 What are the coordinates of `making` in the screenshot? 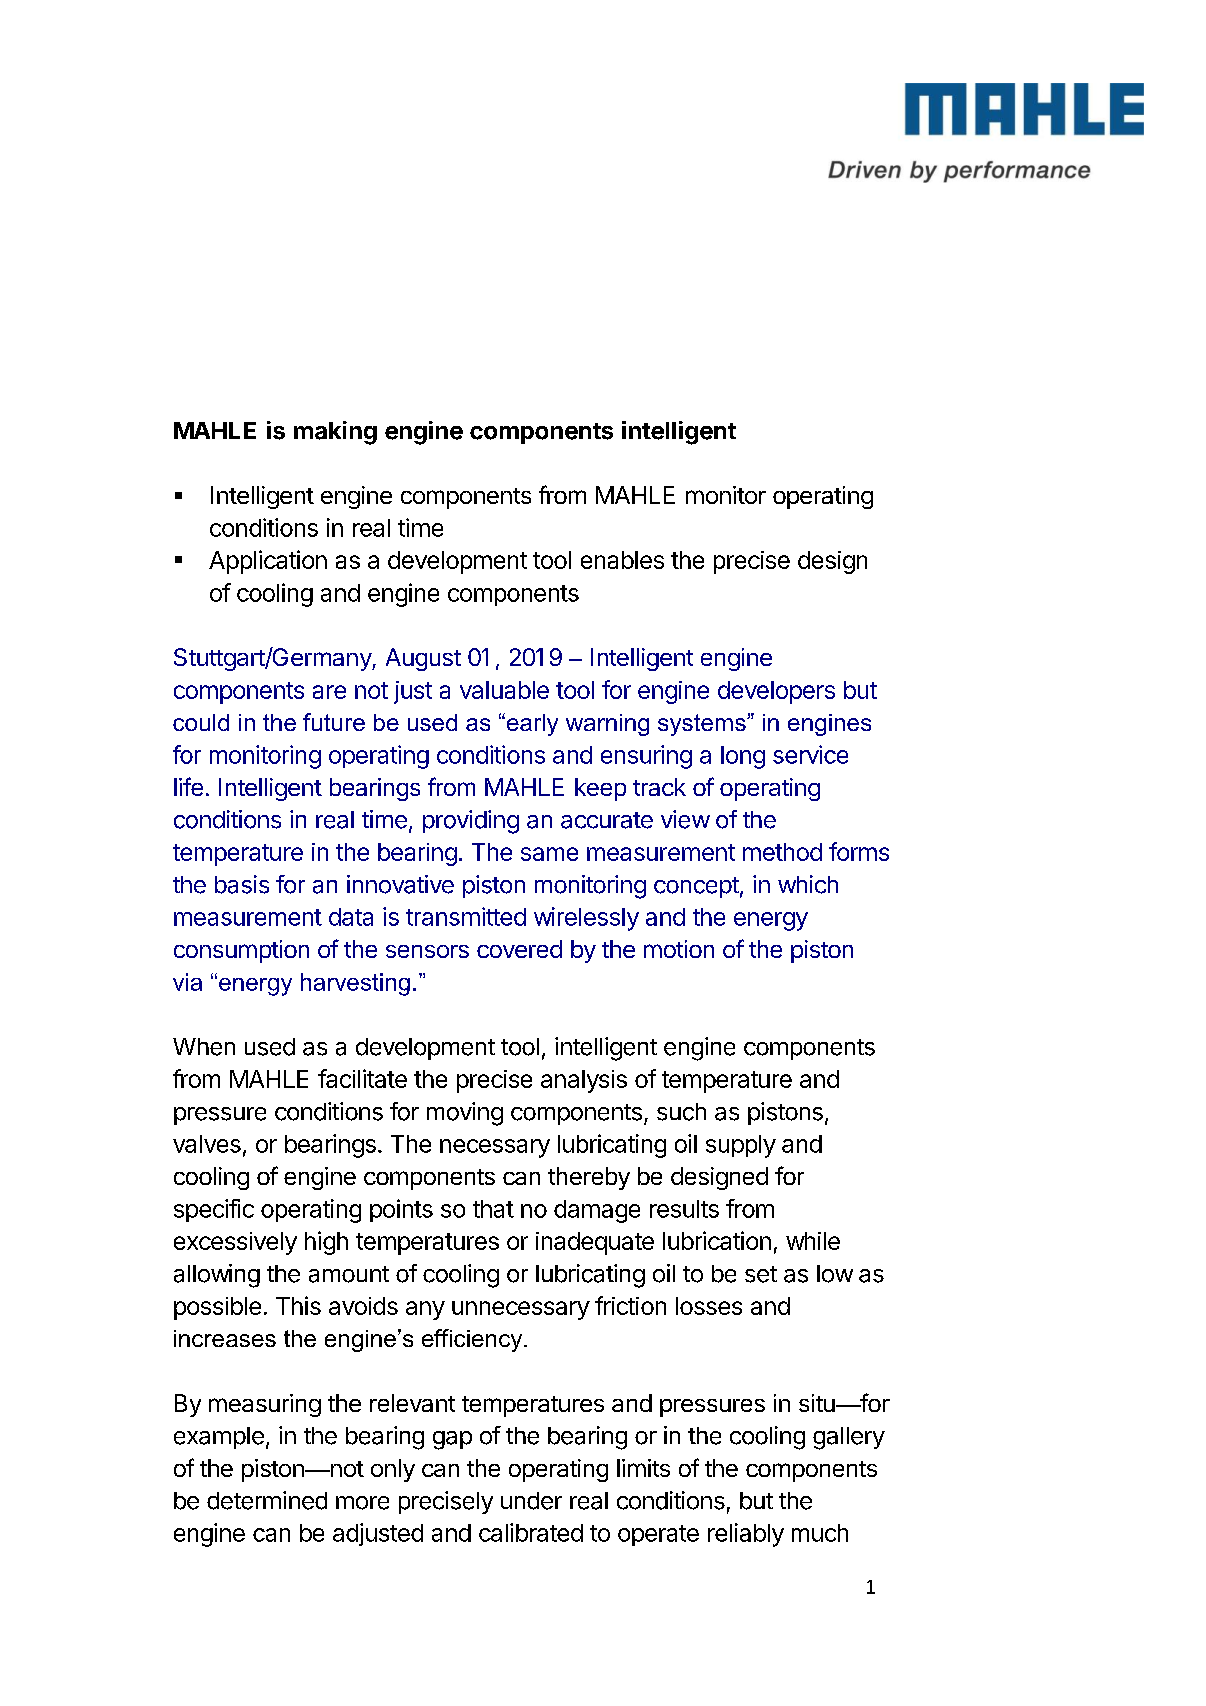 It's located at (335, 433).
